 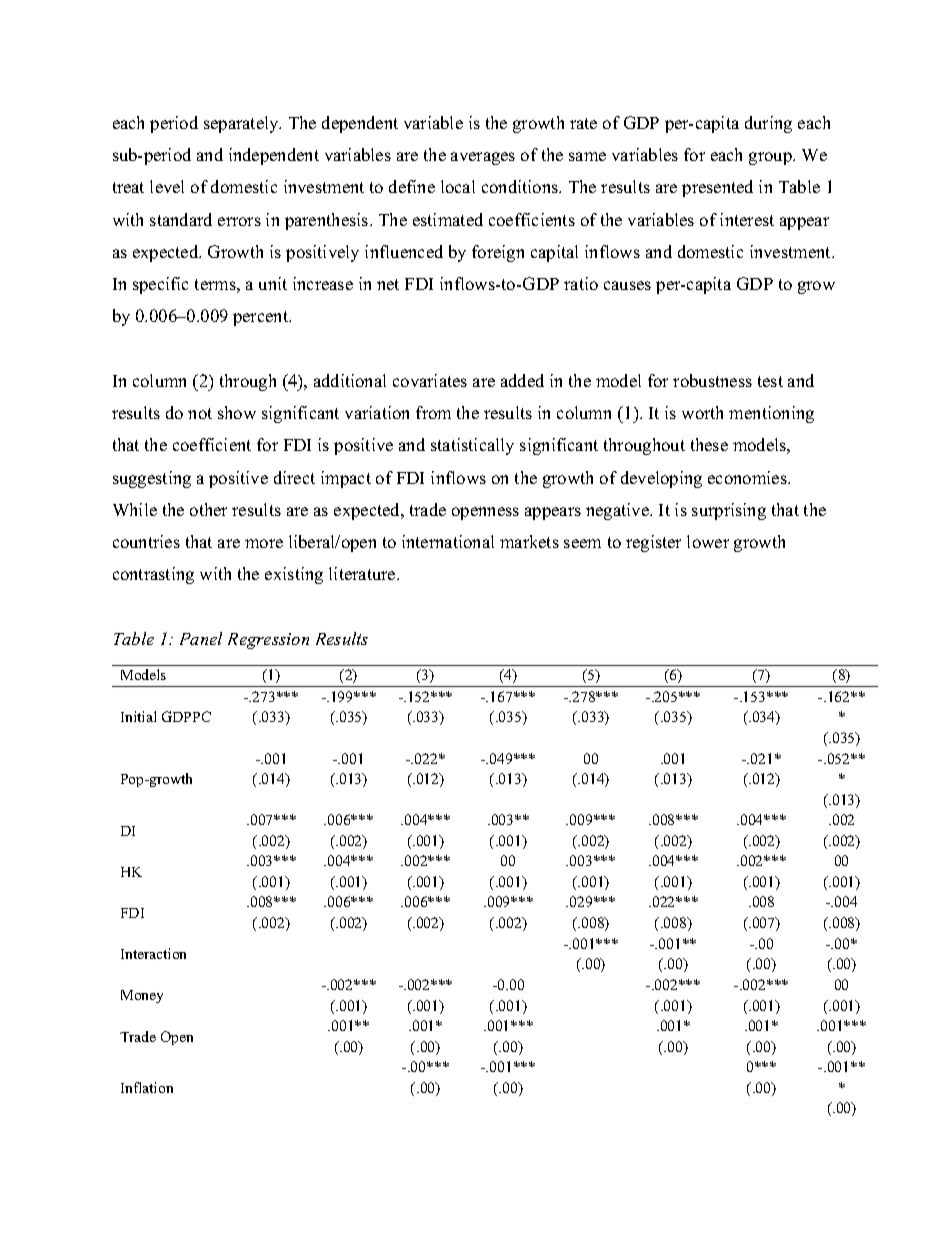 What do you see at coordinates (147, 1087) in the screenshot?
I see `Inflation` at bounding box center [147, 1087].
